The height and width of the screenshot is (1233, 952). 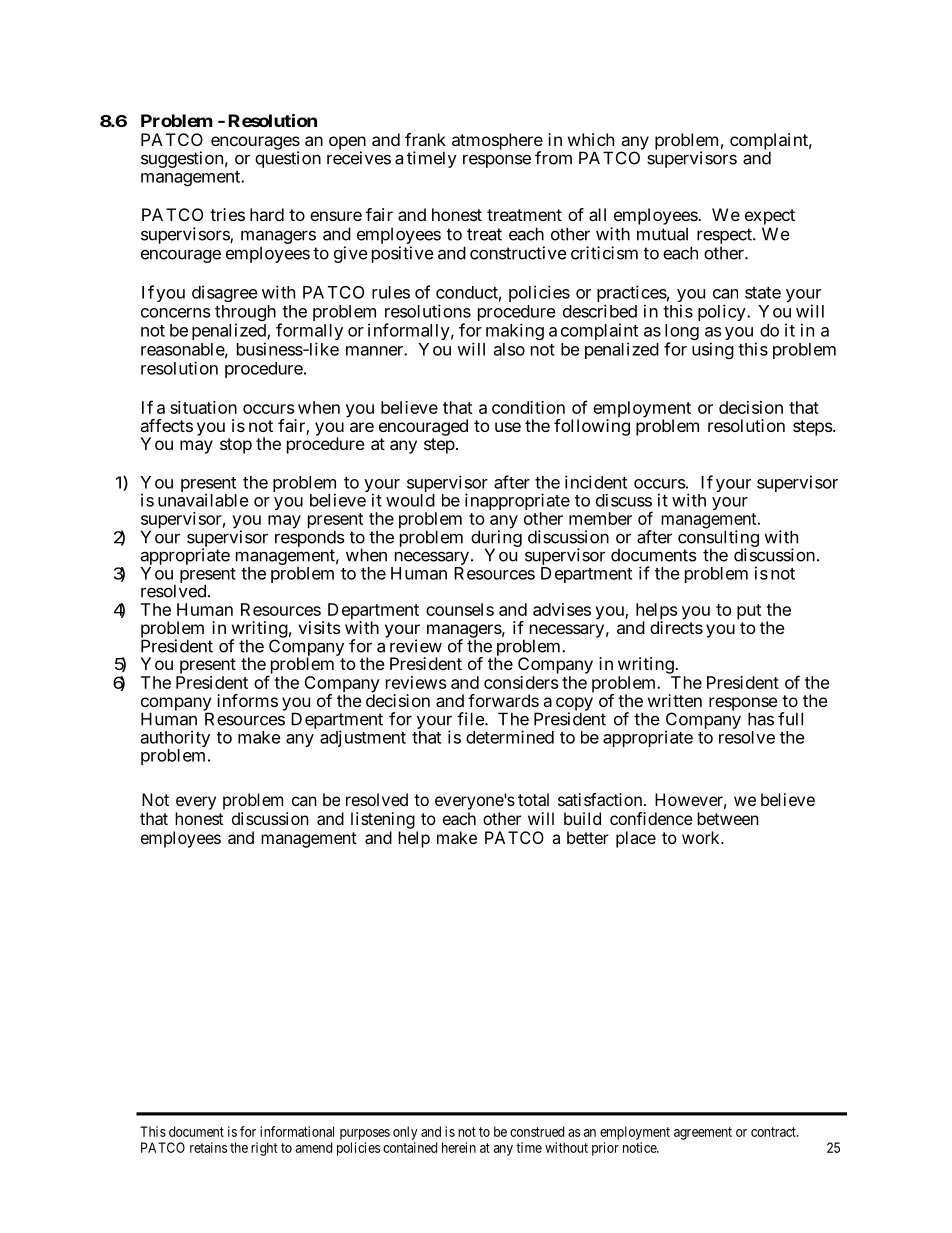 What do you see at coordinates (728, 818) in the screenshot?
I see `between` at bounding box center [728, 818].
